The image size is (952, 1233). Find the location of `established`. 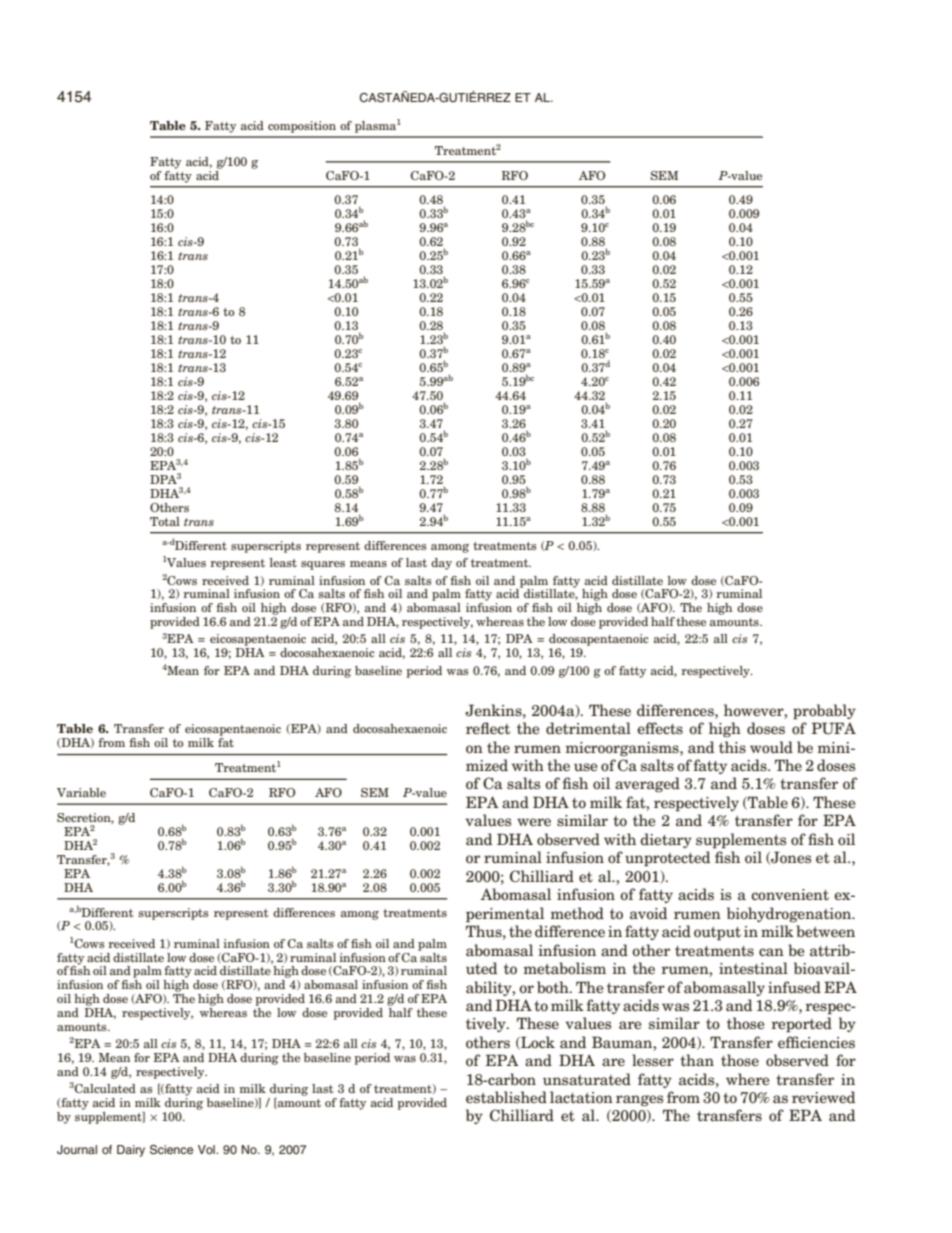

established is located at coordinates (506, 1097).
